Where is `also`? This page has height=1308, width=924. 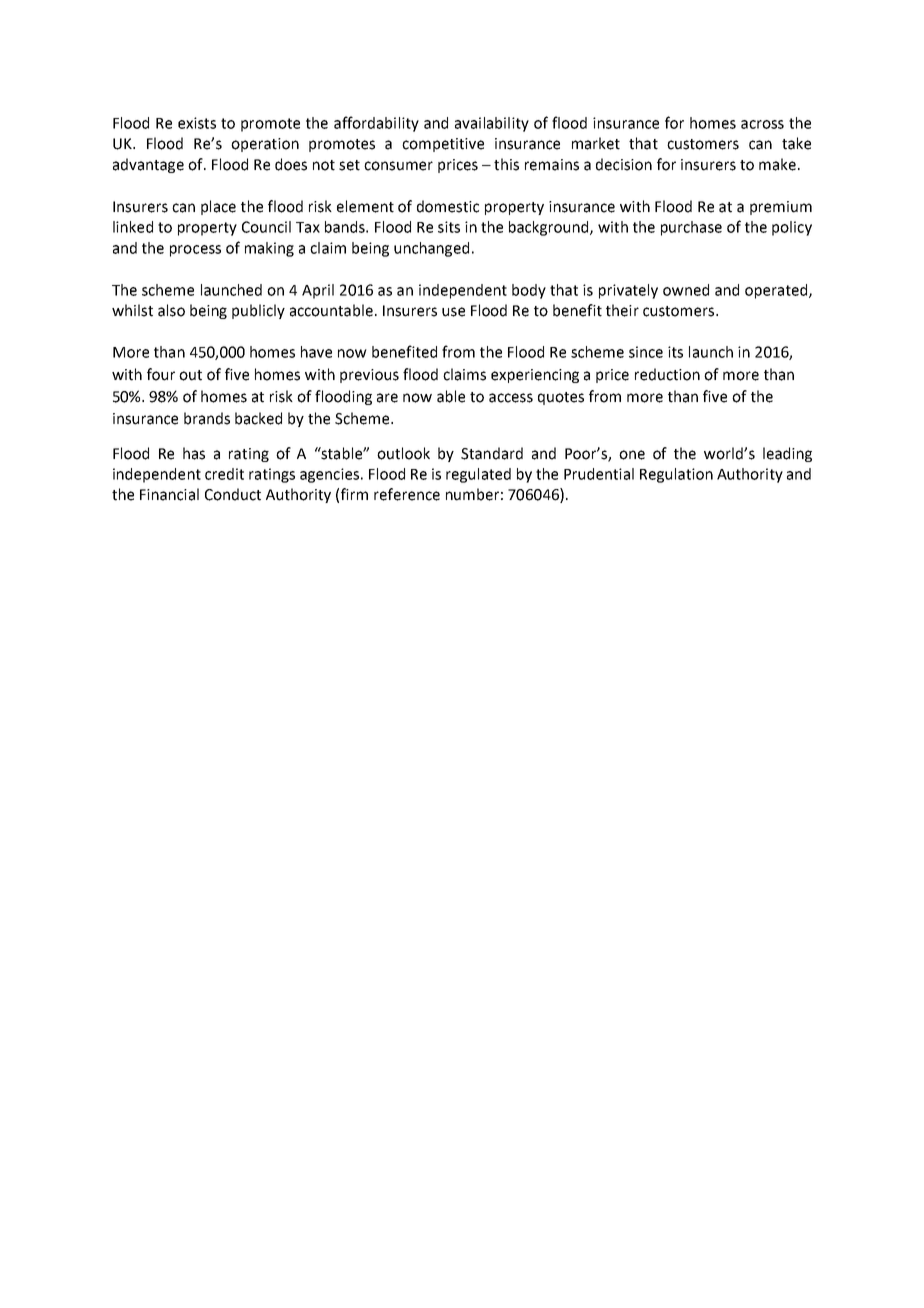 also is located at coordinates (171, 310).
